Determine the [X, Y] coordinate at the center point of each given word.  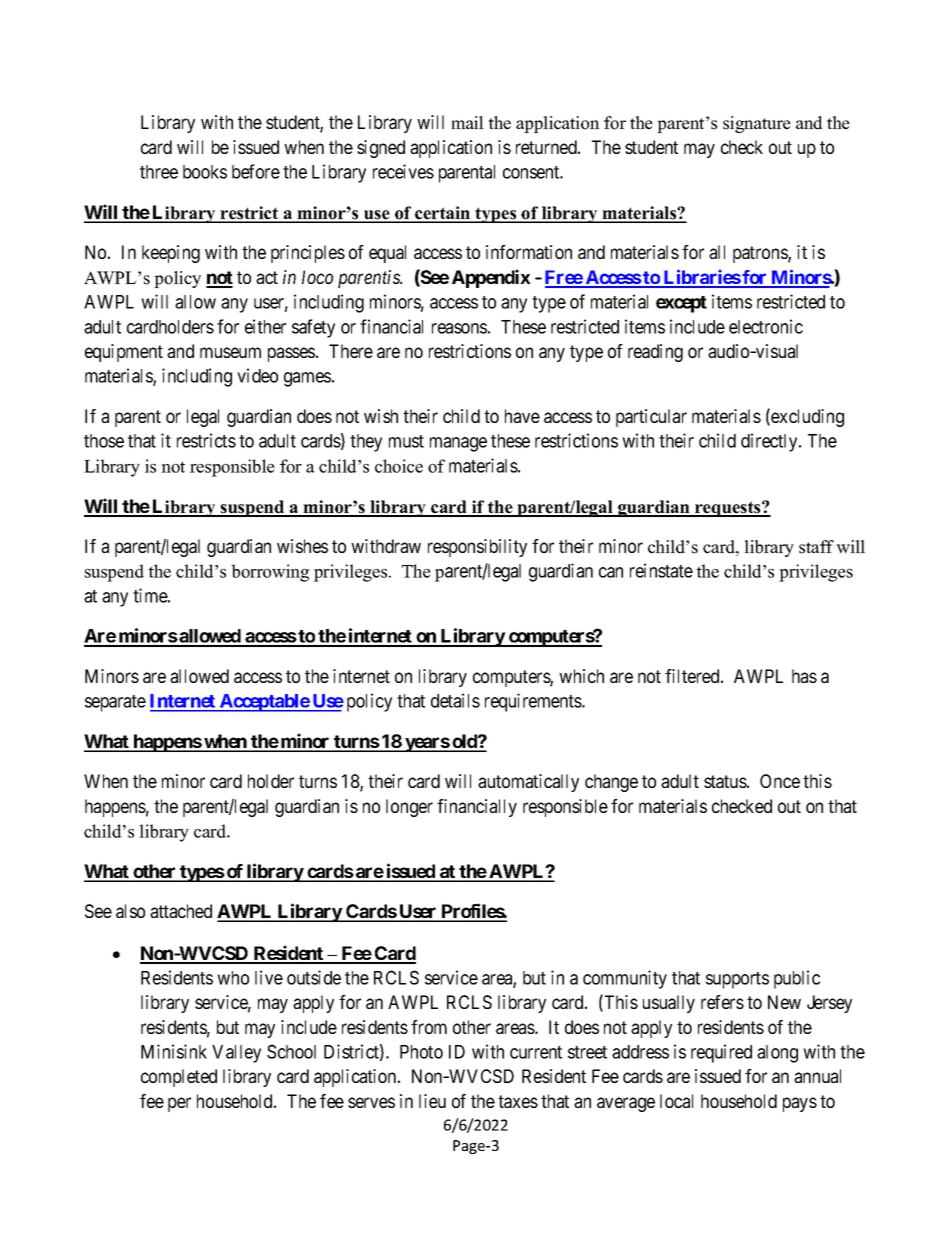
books [205, 172]
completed [179, 1078]
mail [467, 122]
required [721, 1053]
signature [757, 124]
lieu [432, 1101]
